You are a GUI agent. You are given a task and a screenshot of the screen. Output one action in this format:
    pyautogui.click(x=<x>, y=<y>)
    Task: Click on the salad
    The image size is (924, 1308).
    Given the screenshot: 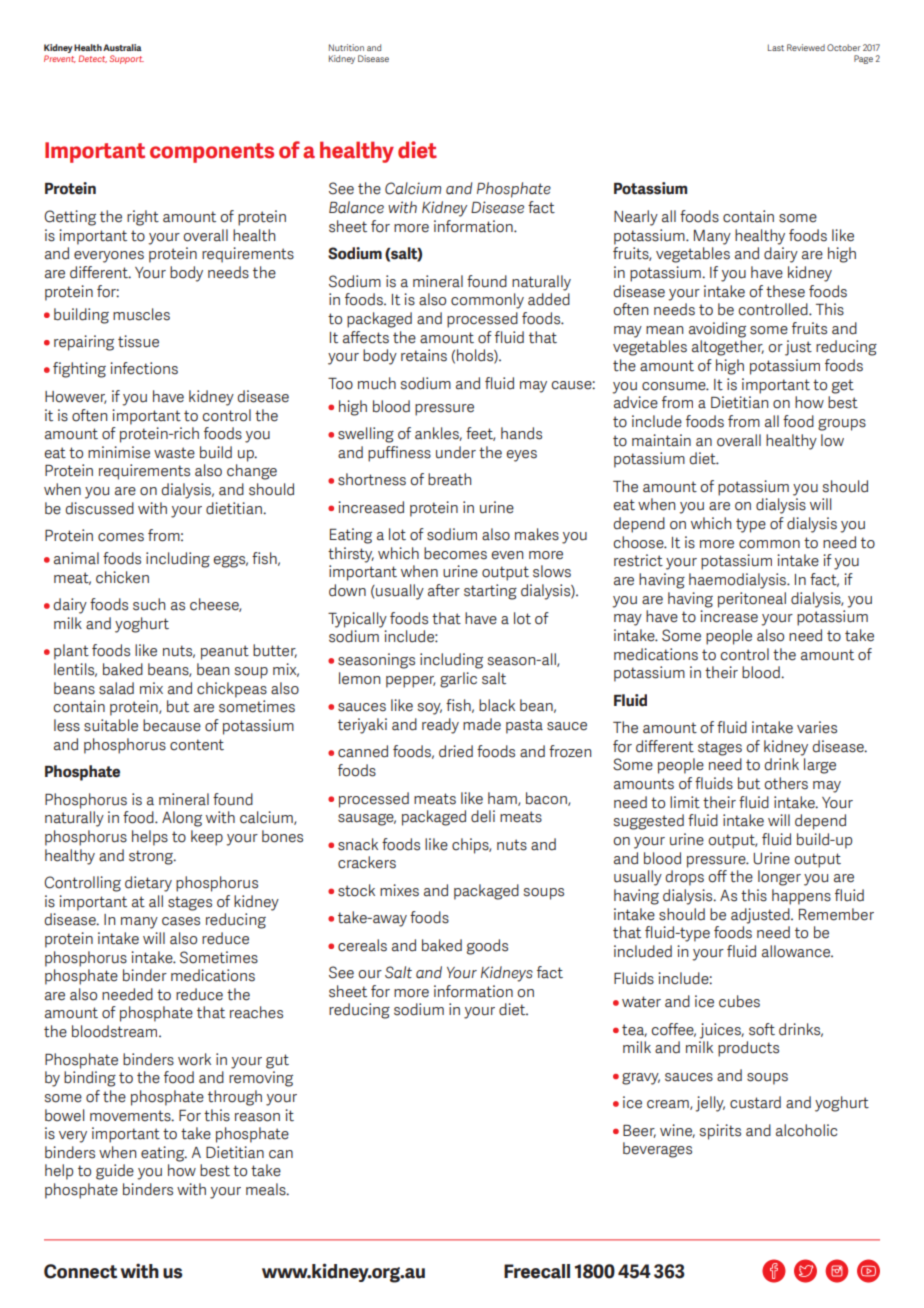 What is the action you would take?
    pyautogui.click(x=116, y=688)
